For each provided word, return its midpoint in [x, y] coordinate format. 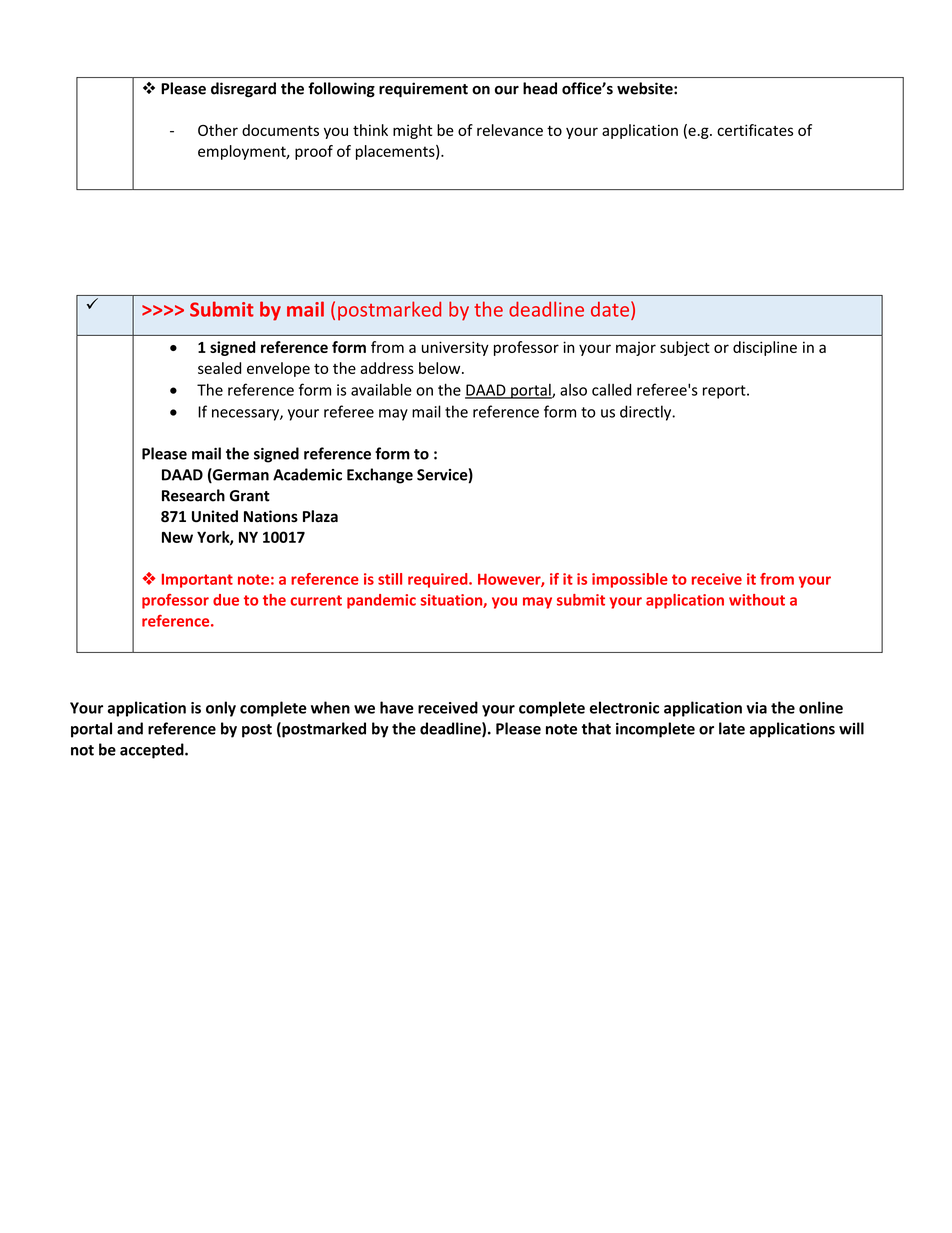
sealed [219, 368]
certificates [755, 130]
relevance [510, 130]
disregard [243, 90]
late [732, 728]
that [596, 728]
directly [647, 413]
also [573, 390]
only [221, 709]
